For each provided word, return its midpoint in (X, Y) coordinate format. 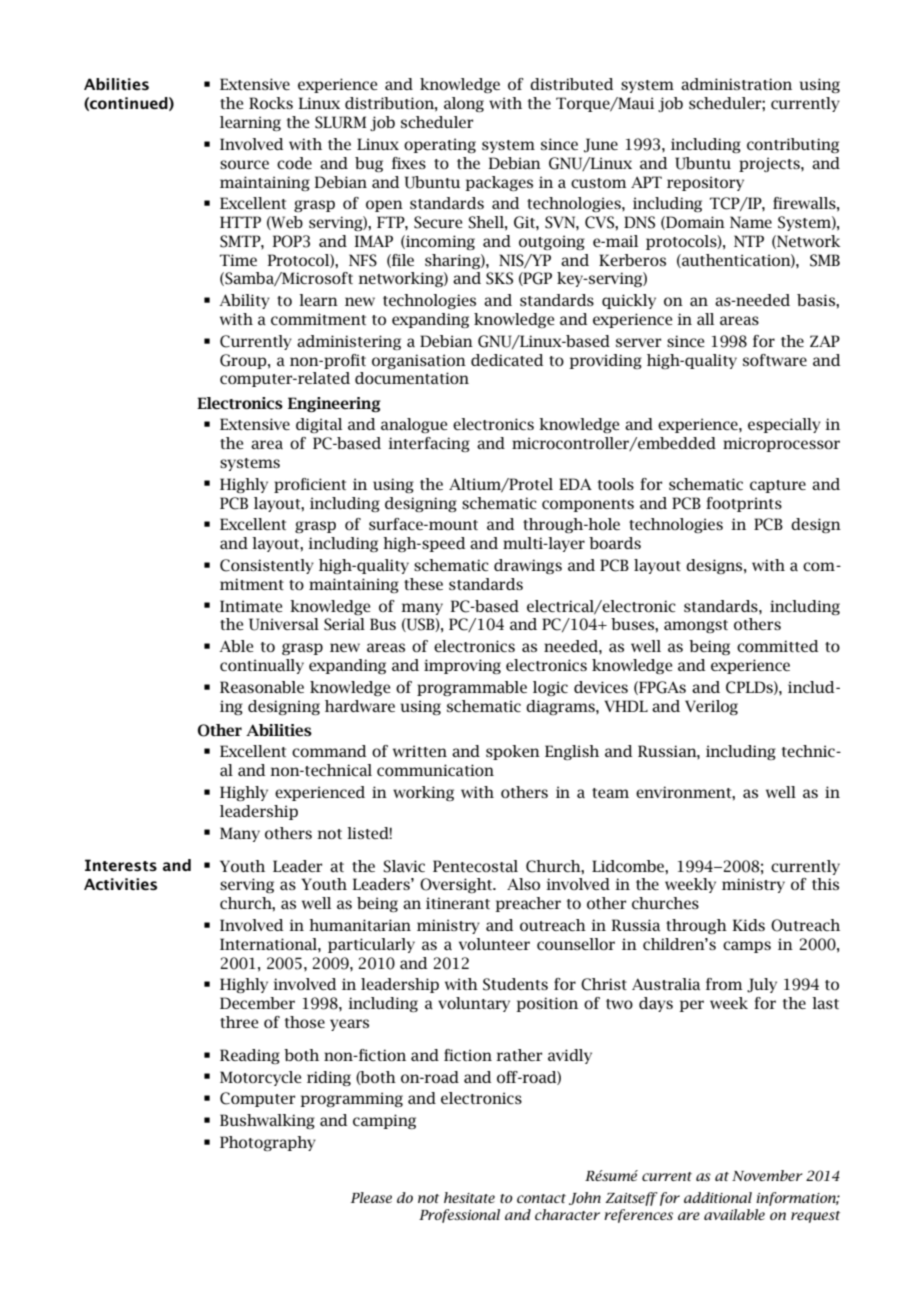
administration (736, 84)
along (464, 104)
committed (778, 646)
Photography (268, 1143)
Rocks (271, 103)
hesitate (469, 1197)
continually (262, 666)
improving (462, 666)
